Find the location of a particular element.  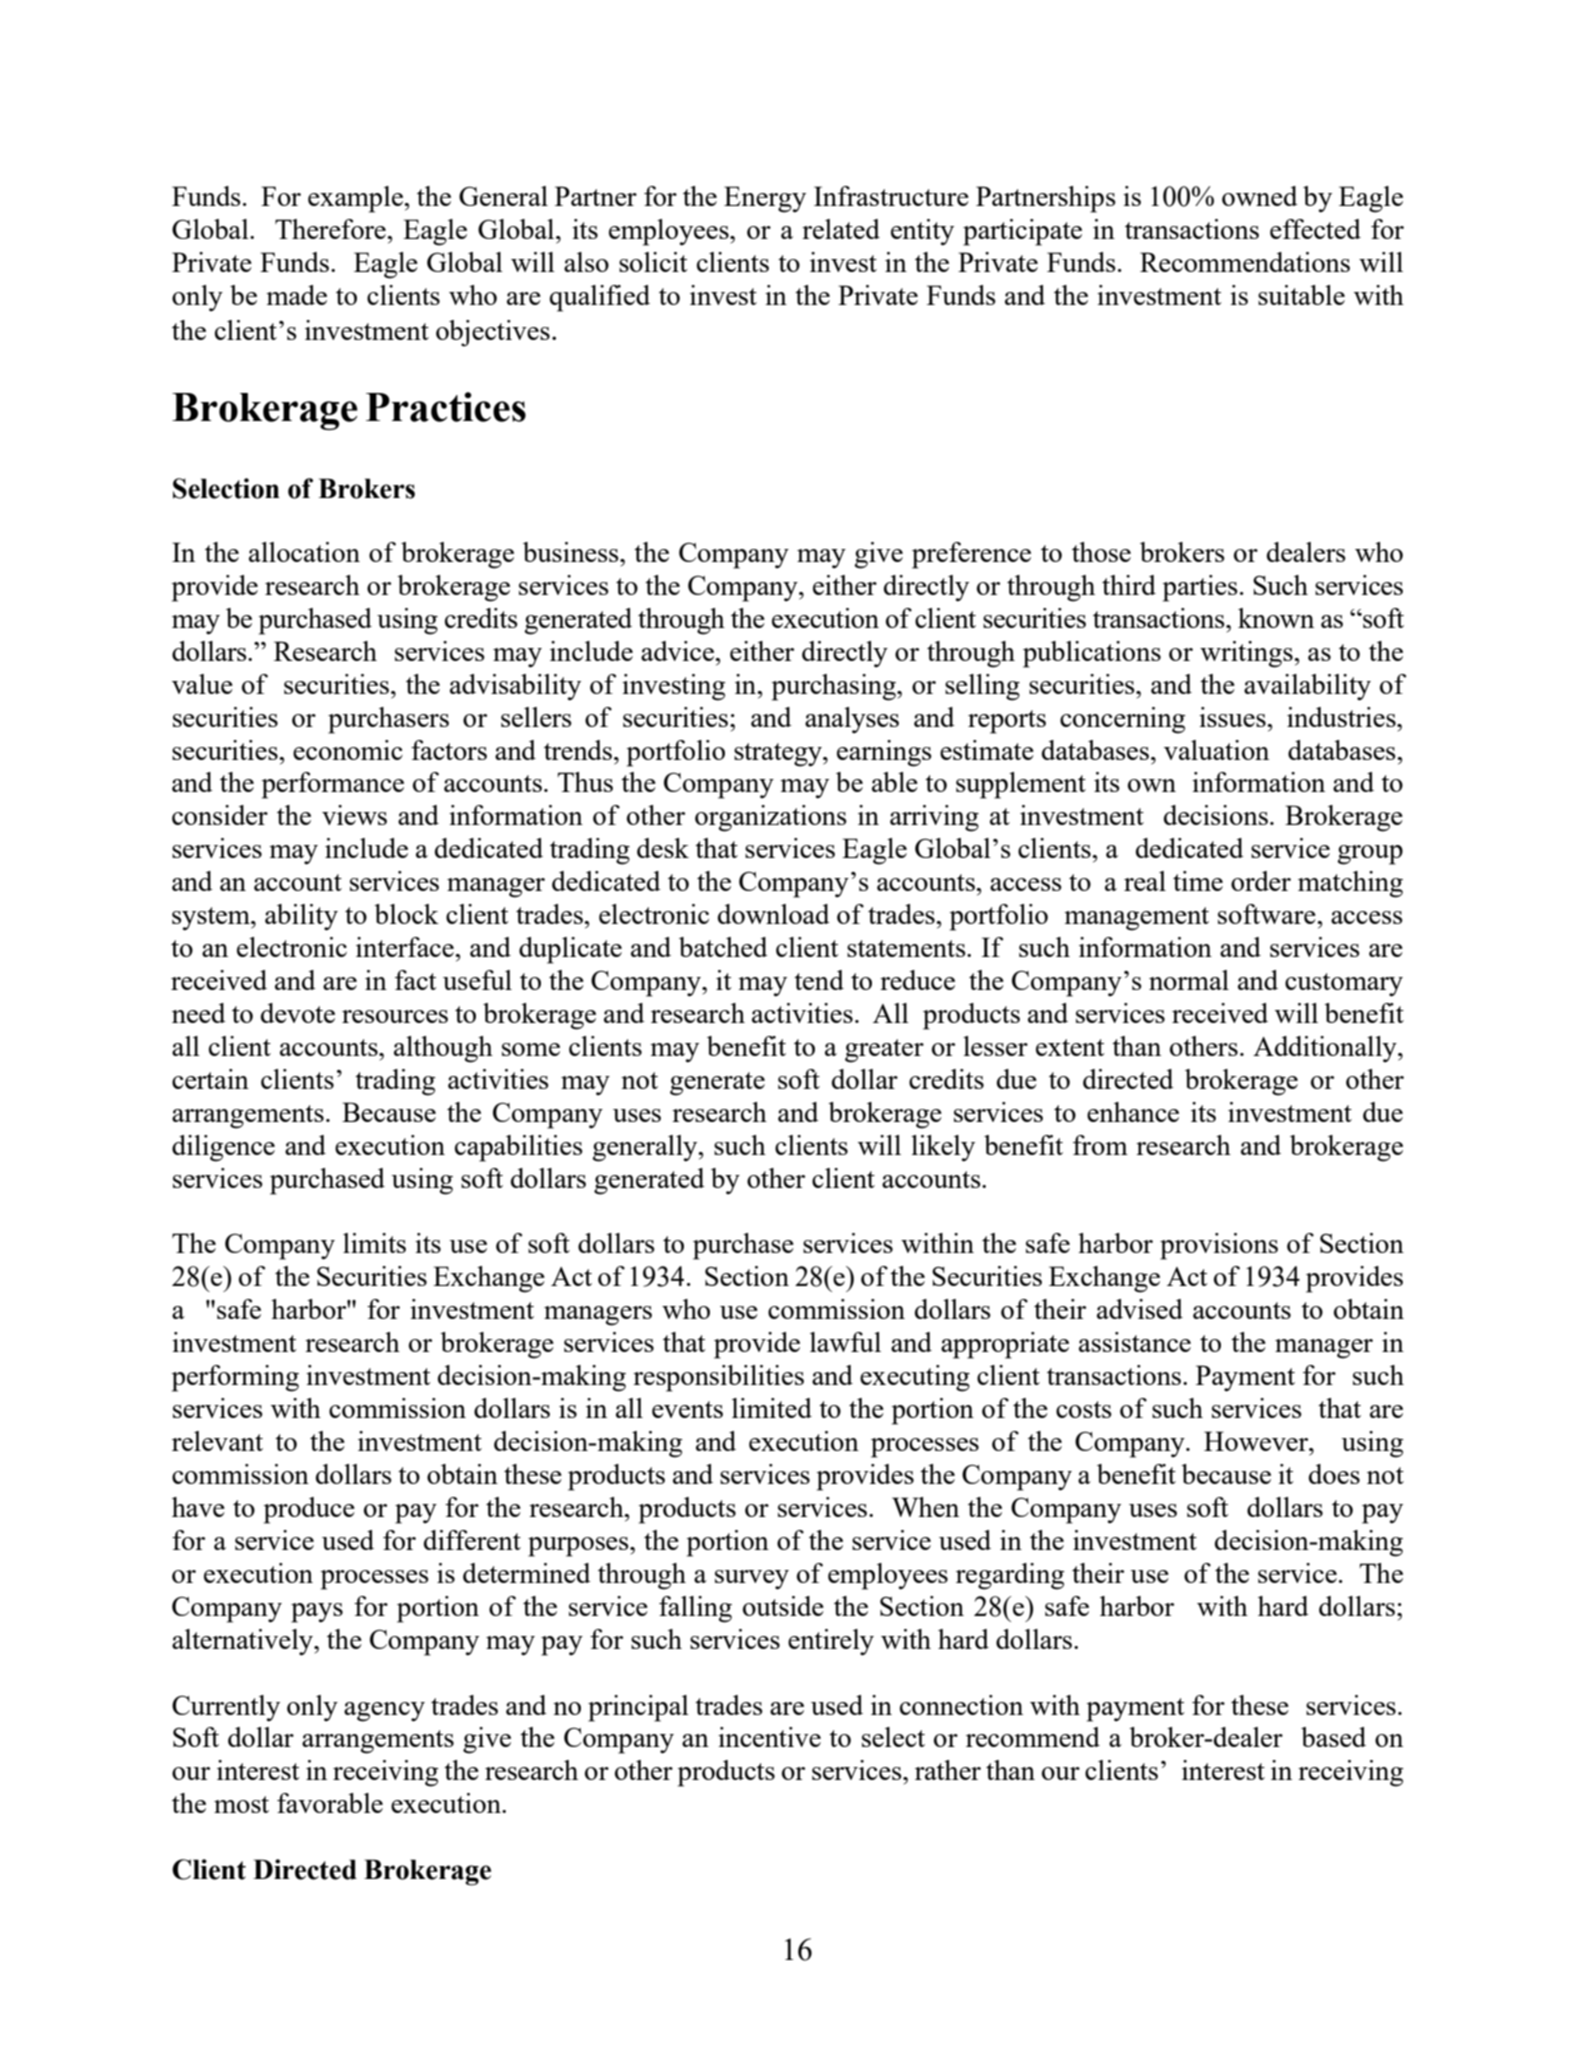

tend is located at coordinates (819, 980).
